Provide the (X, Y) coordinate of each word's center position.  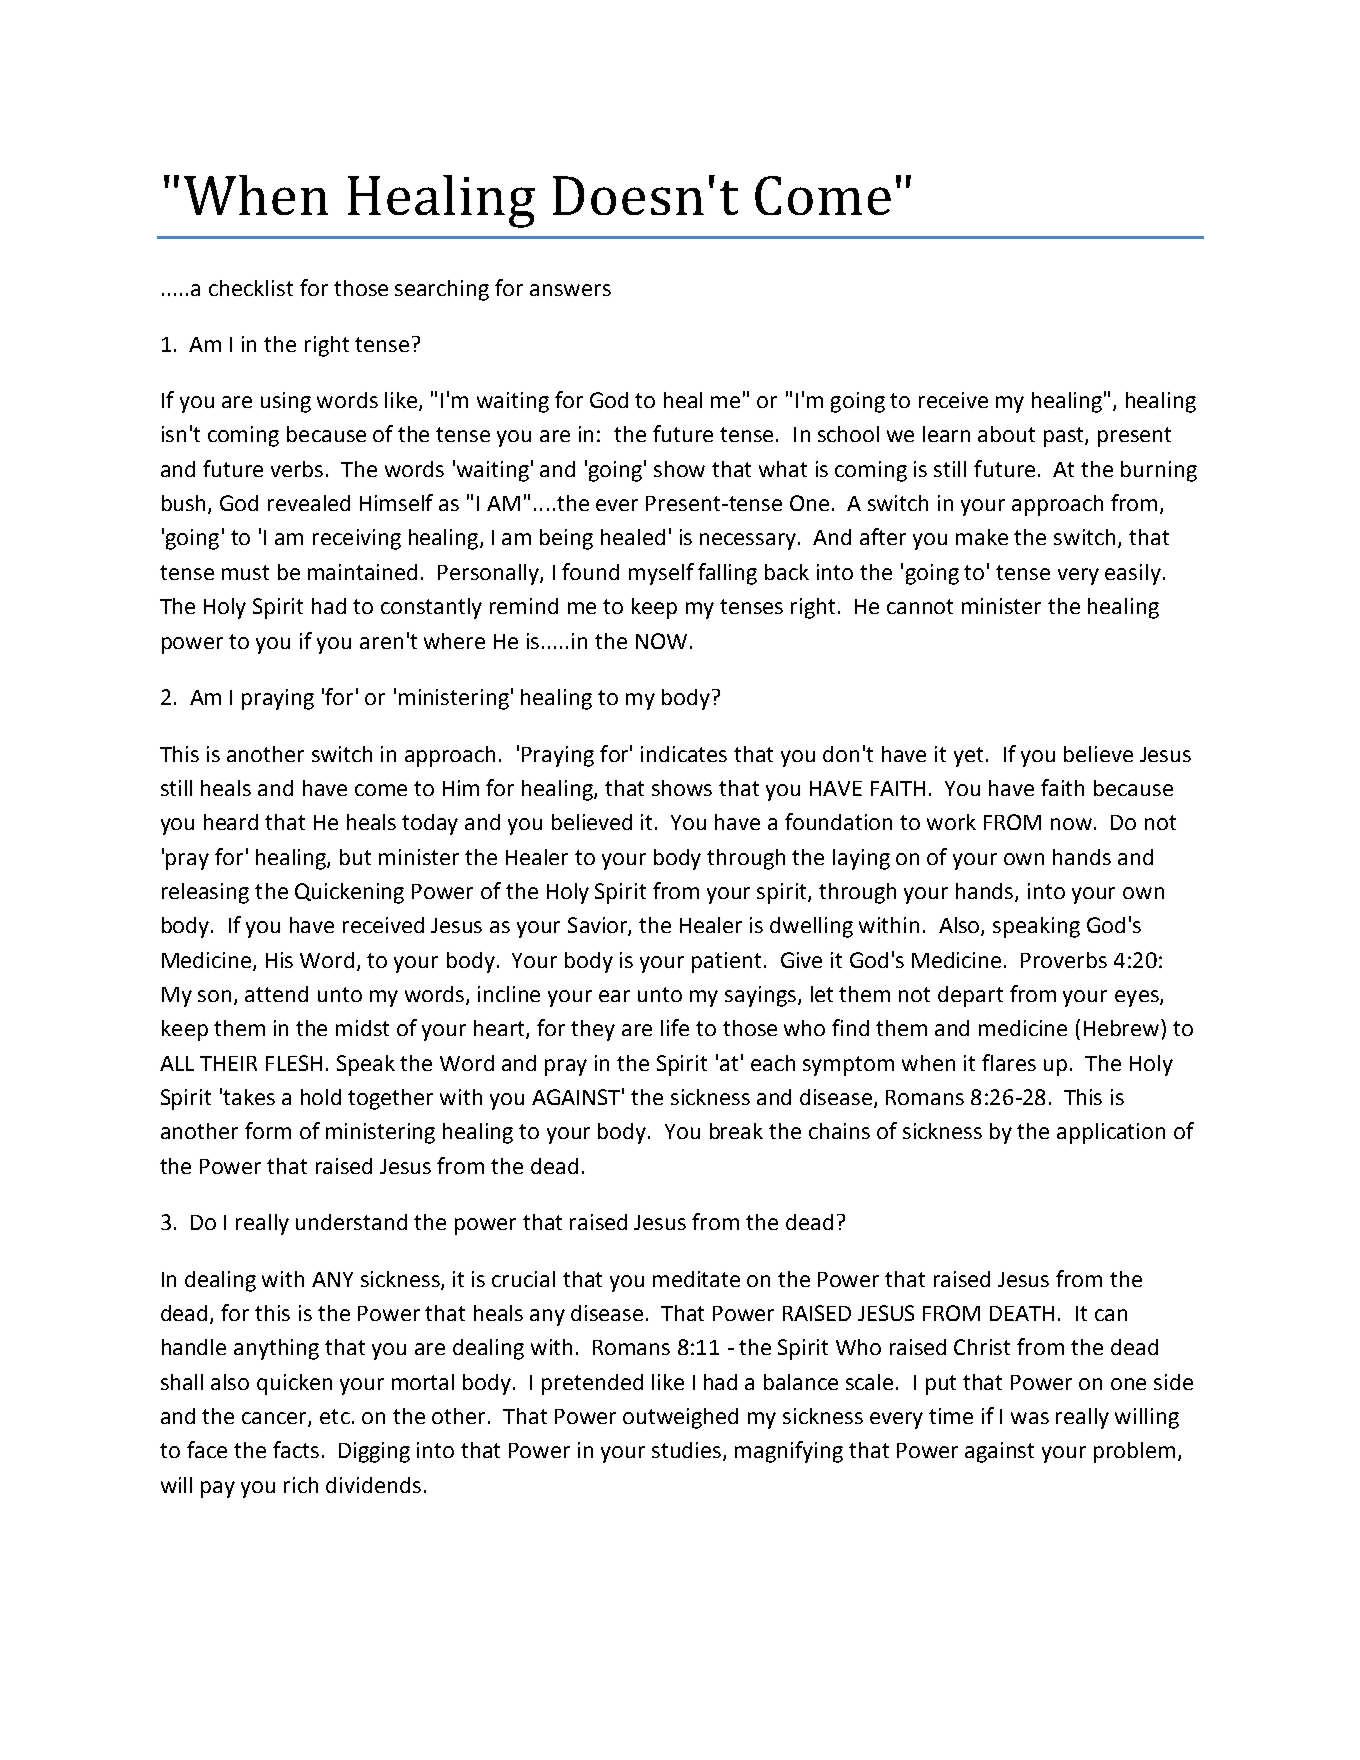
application (1111, 1133)
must (245, 572)
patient (726, 962)
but (355, 857)
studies (688, 1451)
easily (1133, 574)
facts (296, 1449)
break (736, 1131)
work (951, 822)
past (1065, 437)
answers (570, 290)
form (268, 1130)
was (1030, 1418)
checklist (251, 288)
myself (661, 574)
